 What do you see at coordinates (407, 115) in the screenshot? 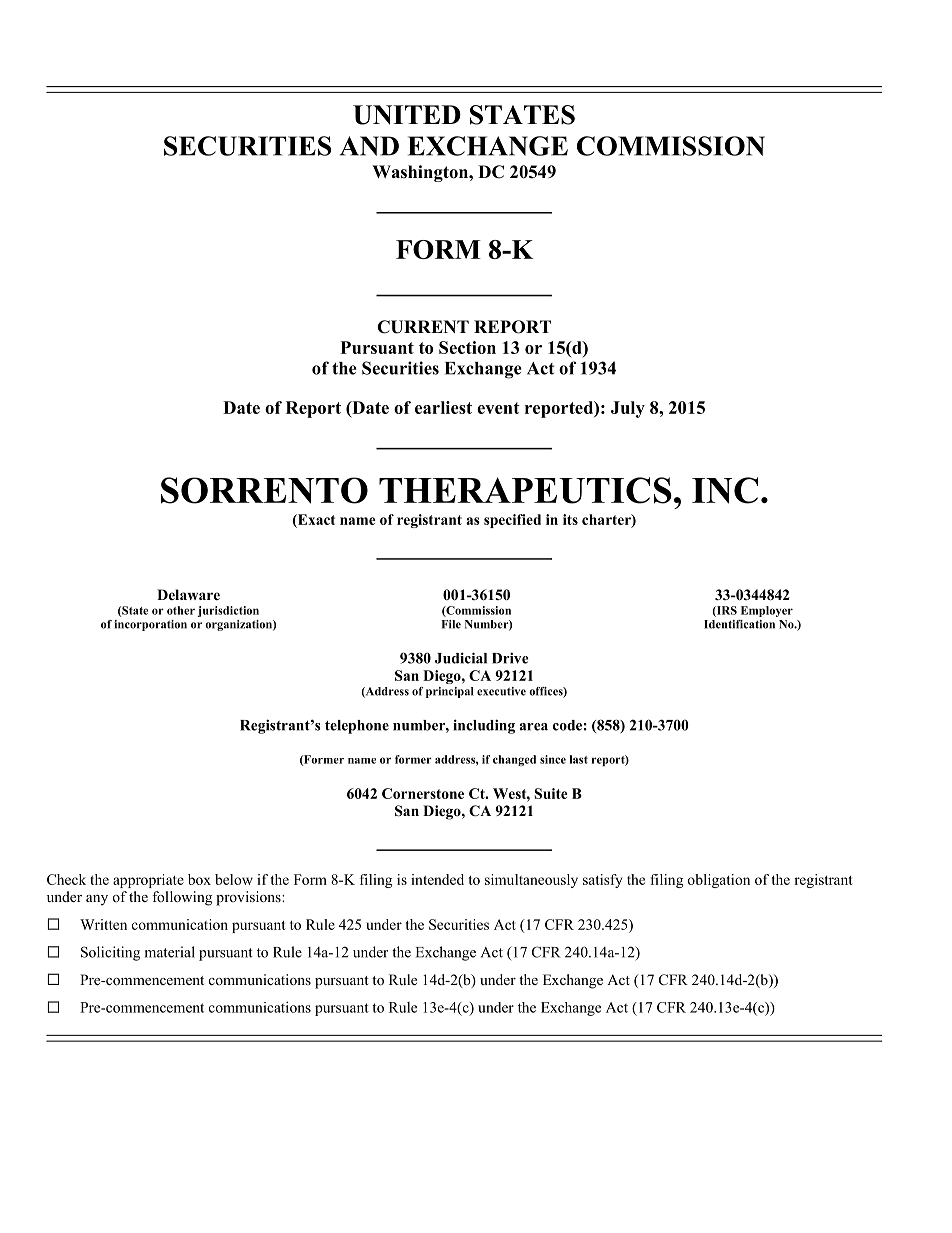
I see `UNITED` at bounding box center [407, 115].
